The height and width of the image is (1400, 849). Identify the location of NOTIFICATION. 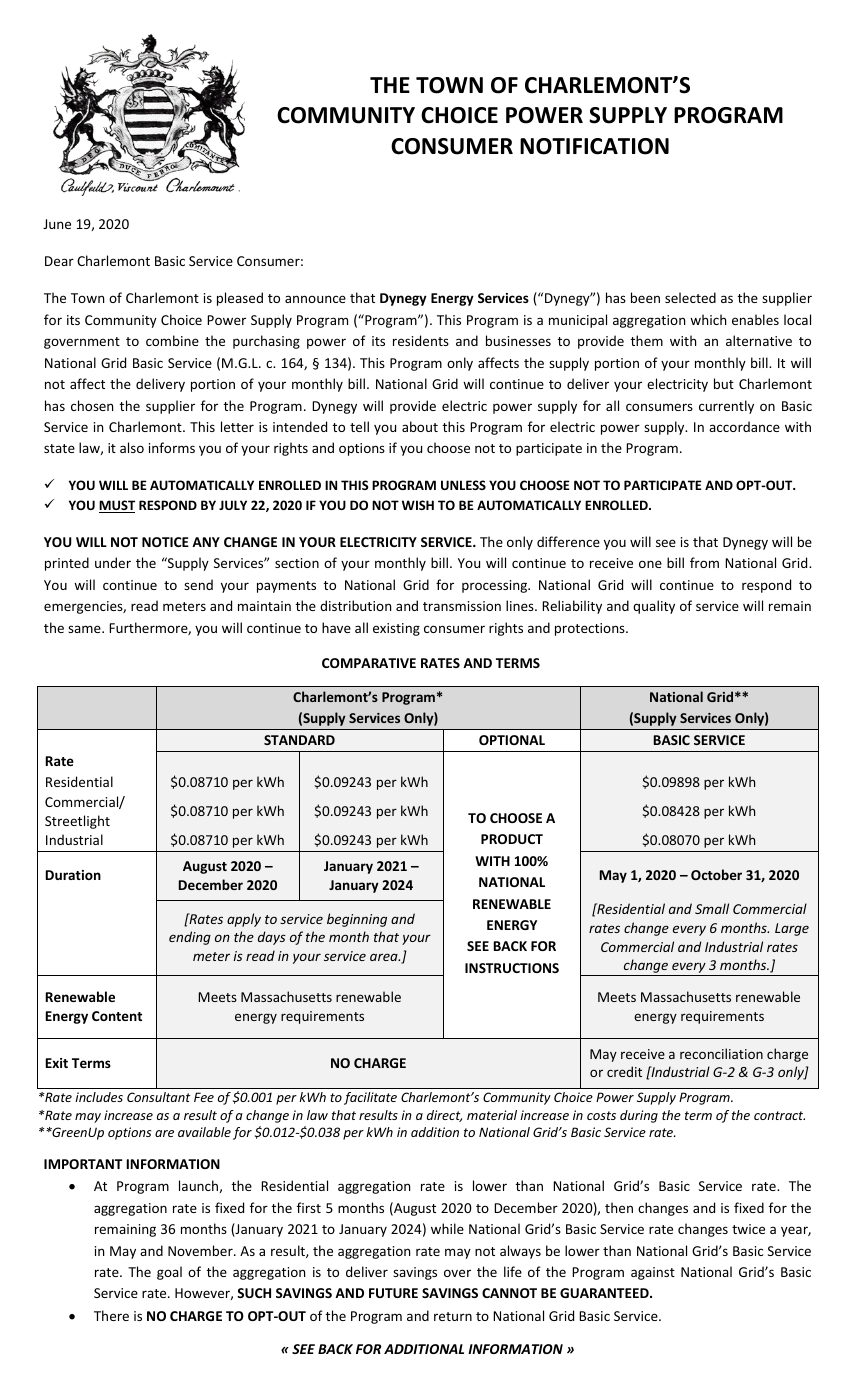
(594, 146).
